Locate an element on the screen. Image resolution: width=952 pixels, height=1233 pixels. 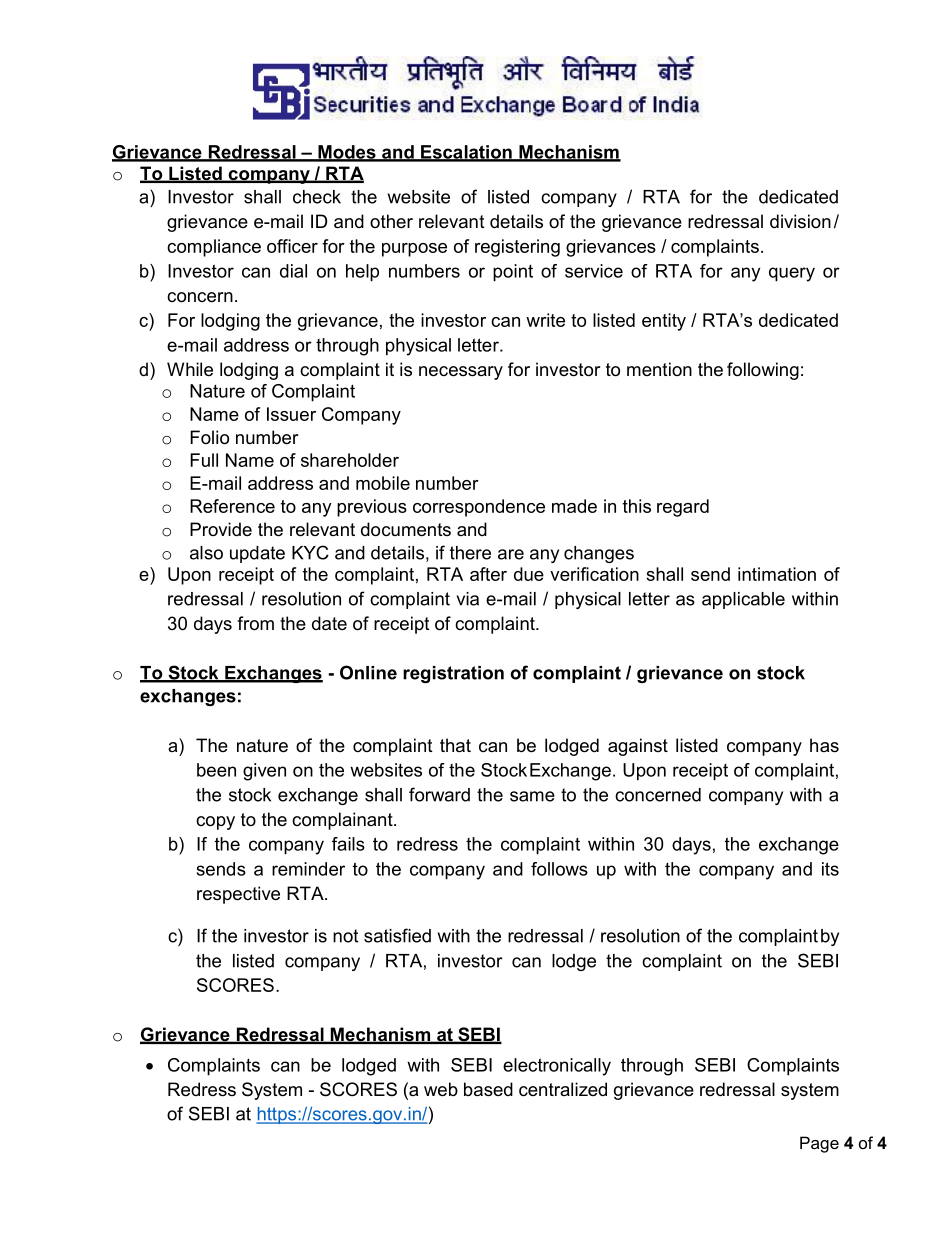
based is located at coordinates (488, 1089).
